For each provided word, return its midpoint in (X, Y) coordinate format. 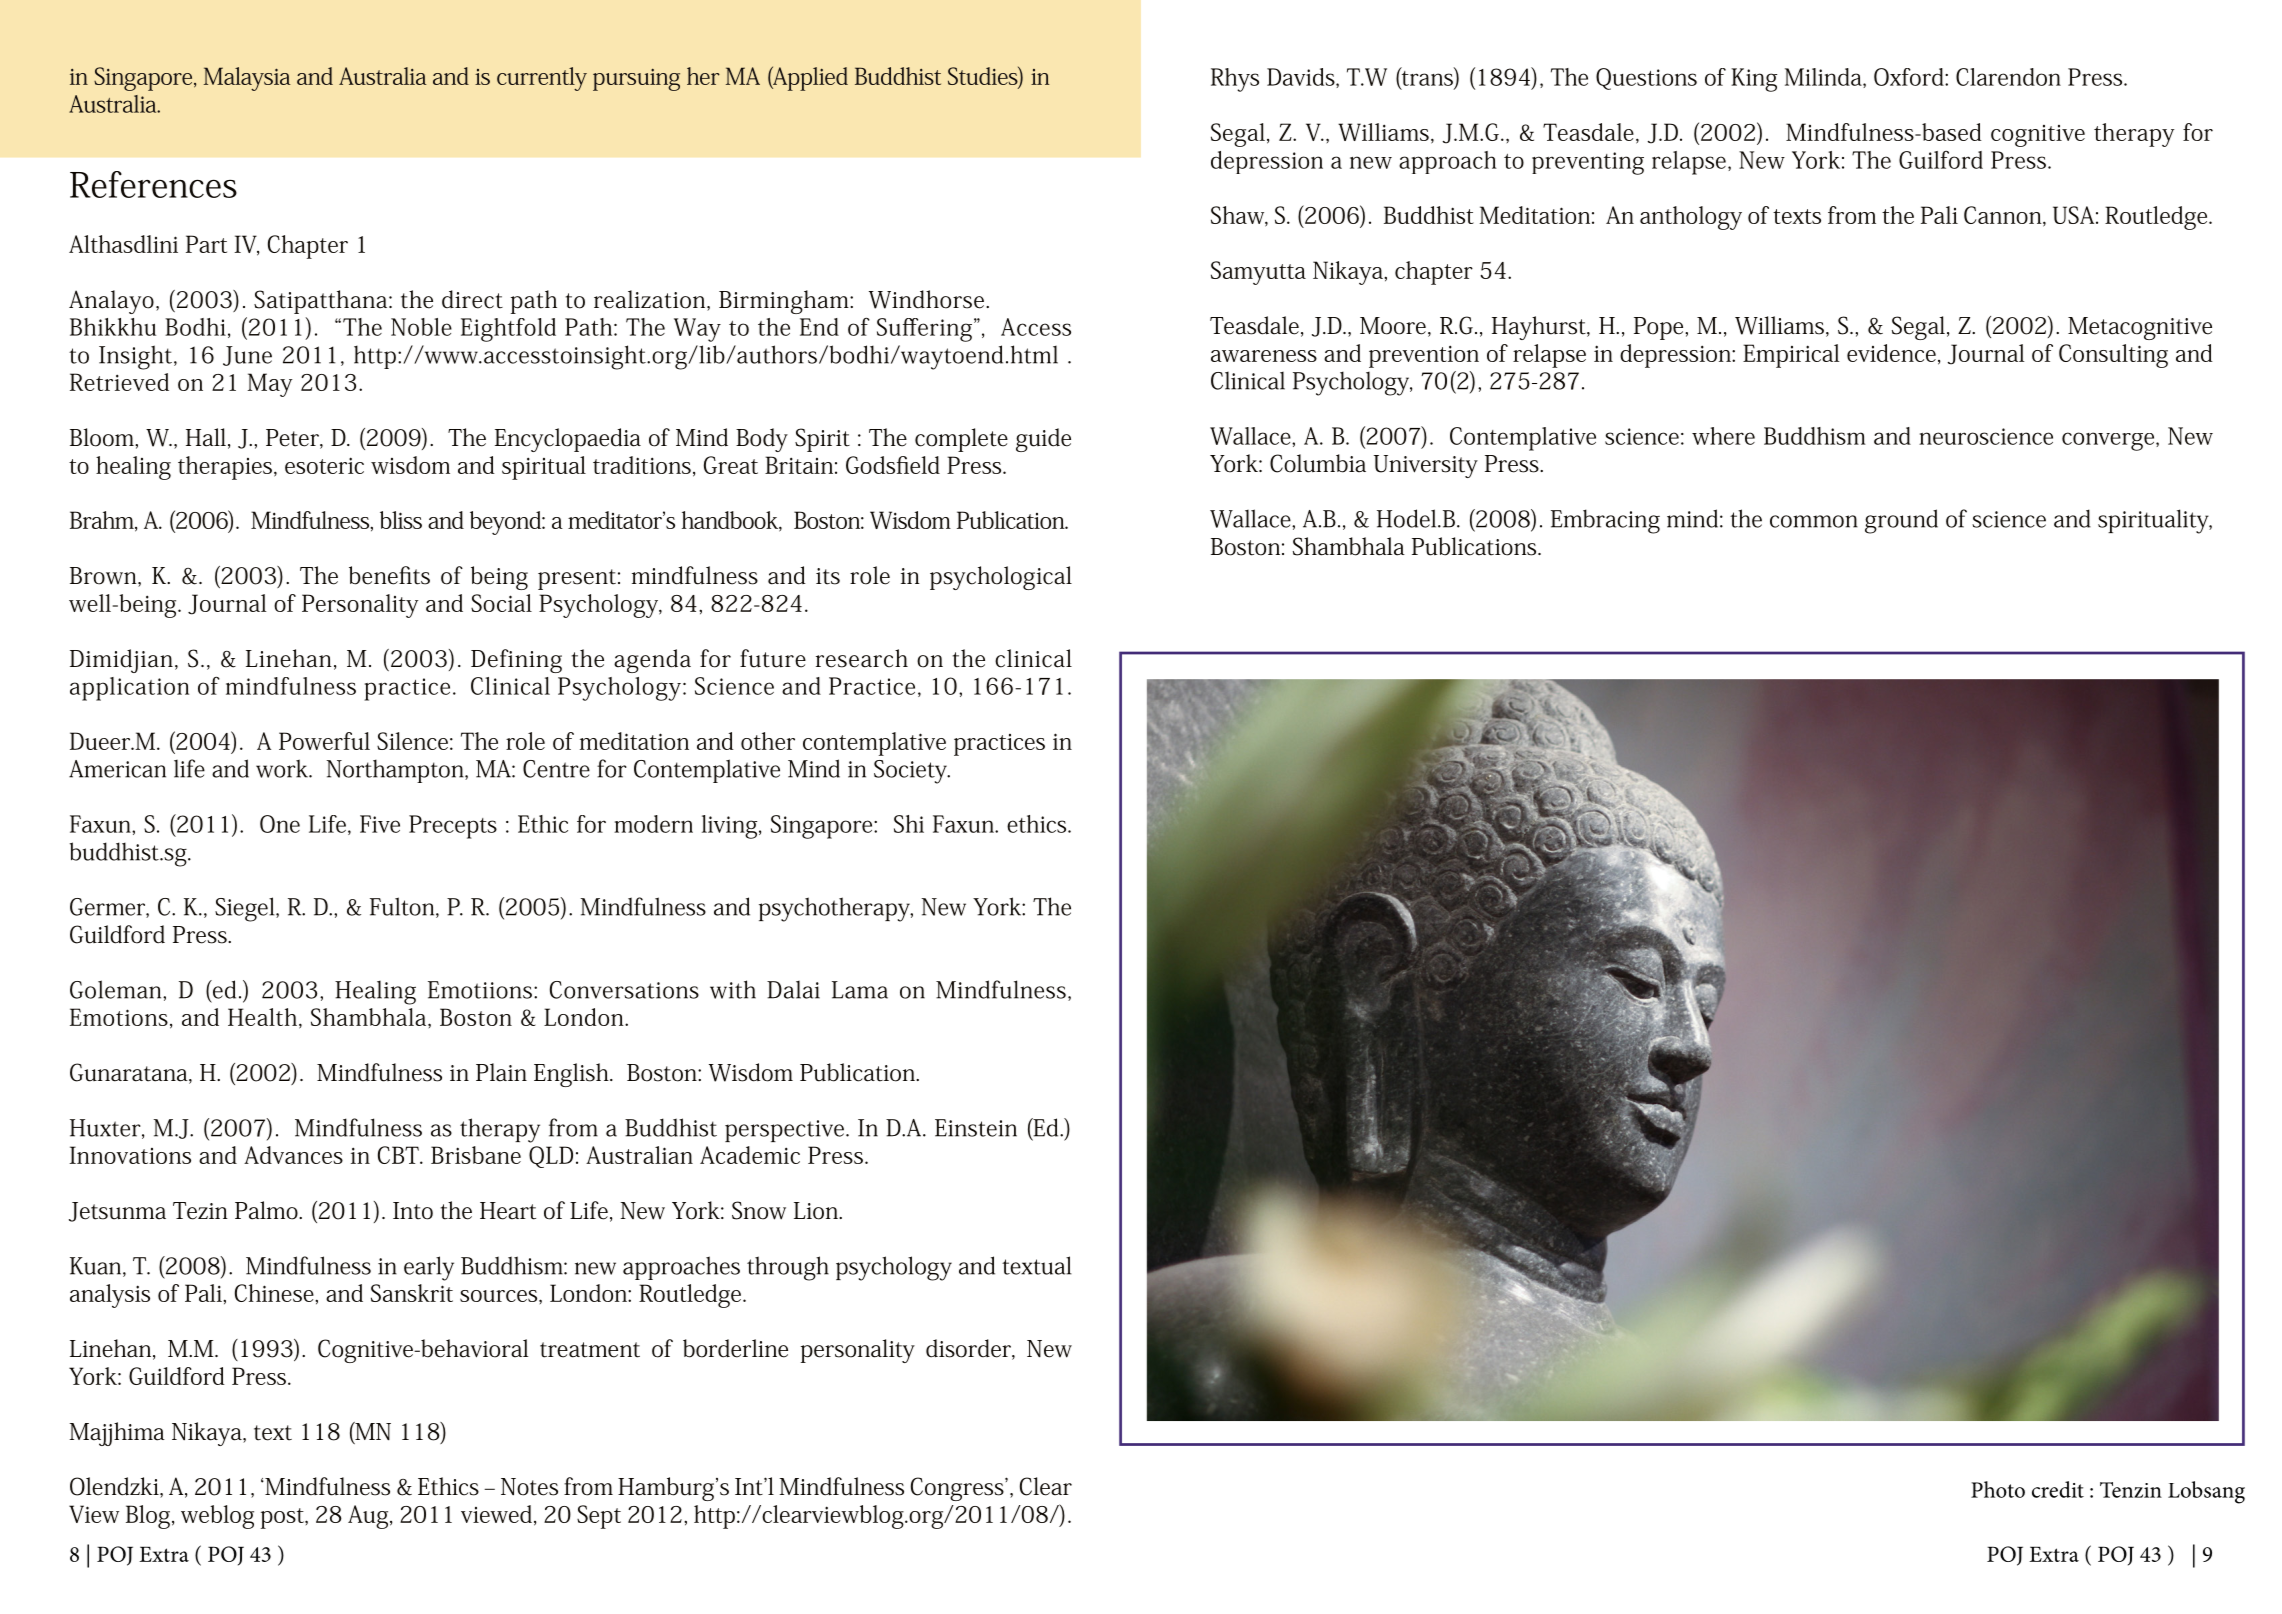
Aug (369, 1517)
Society (911, 772)
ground (1901, 521)
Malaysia (247, 79)
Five (380, 824)
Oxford (1910, 77)
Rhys (1235, 80)
